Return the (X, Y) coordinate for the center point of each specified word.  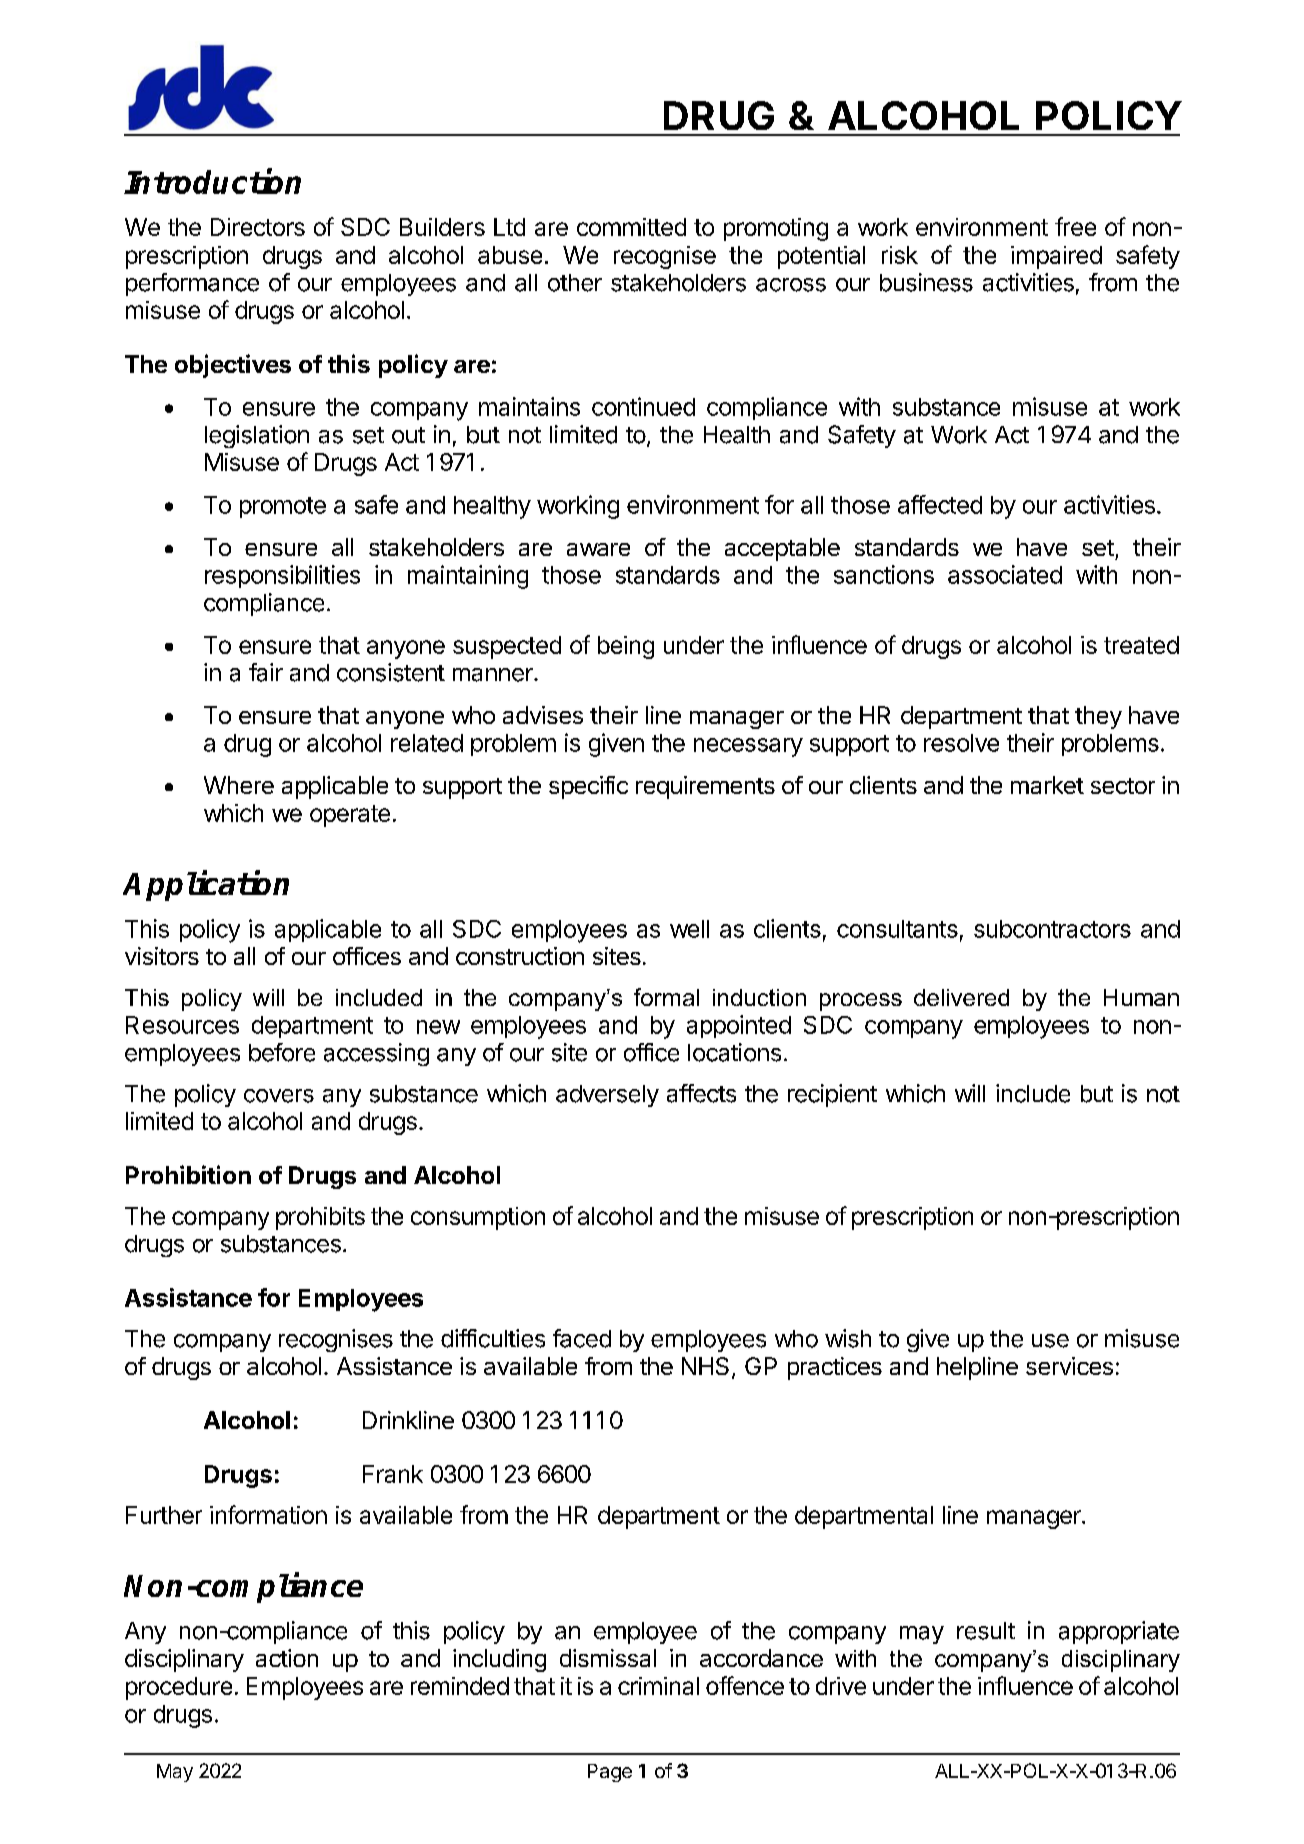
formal (666, 997)
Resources (182, 1025)
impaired (1056, 257)
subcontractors (1052, 929)
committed (631, 227)
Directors (258, 227)
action (287, 1658)
